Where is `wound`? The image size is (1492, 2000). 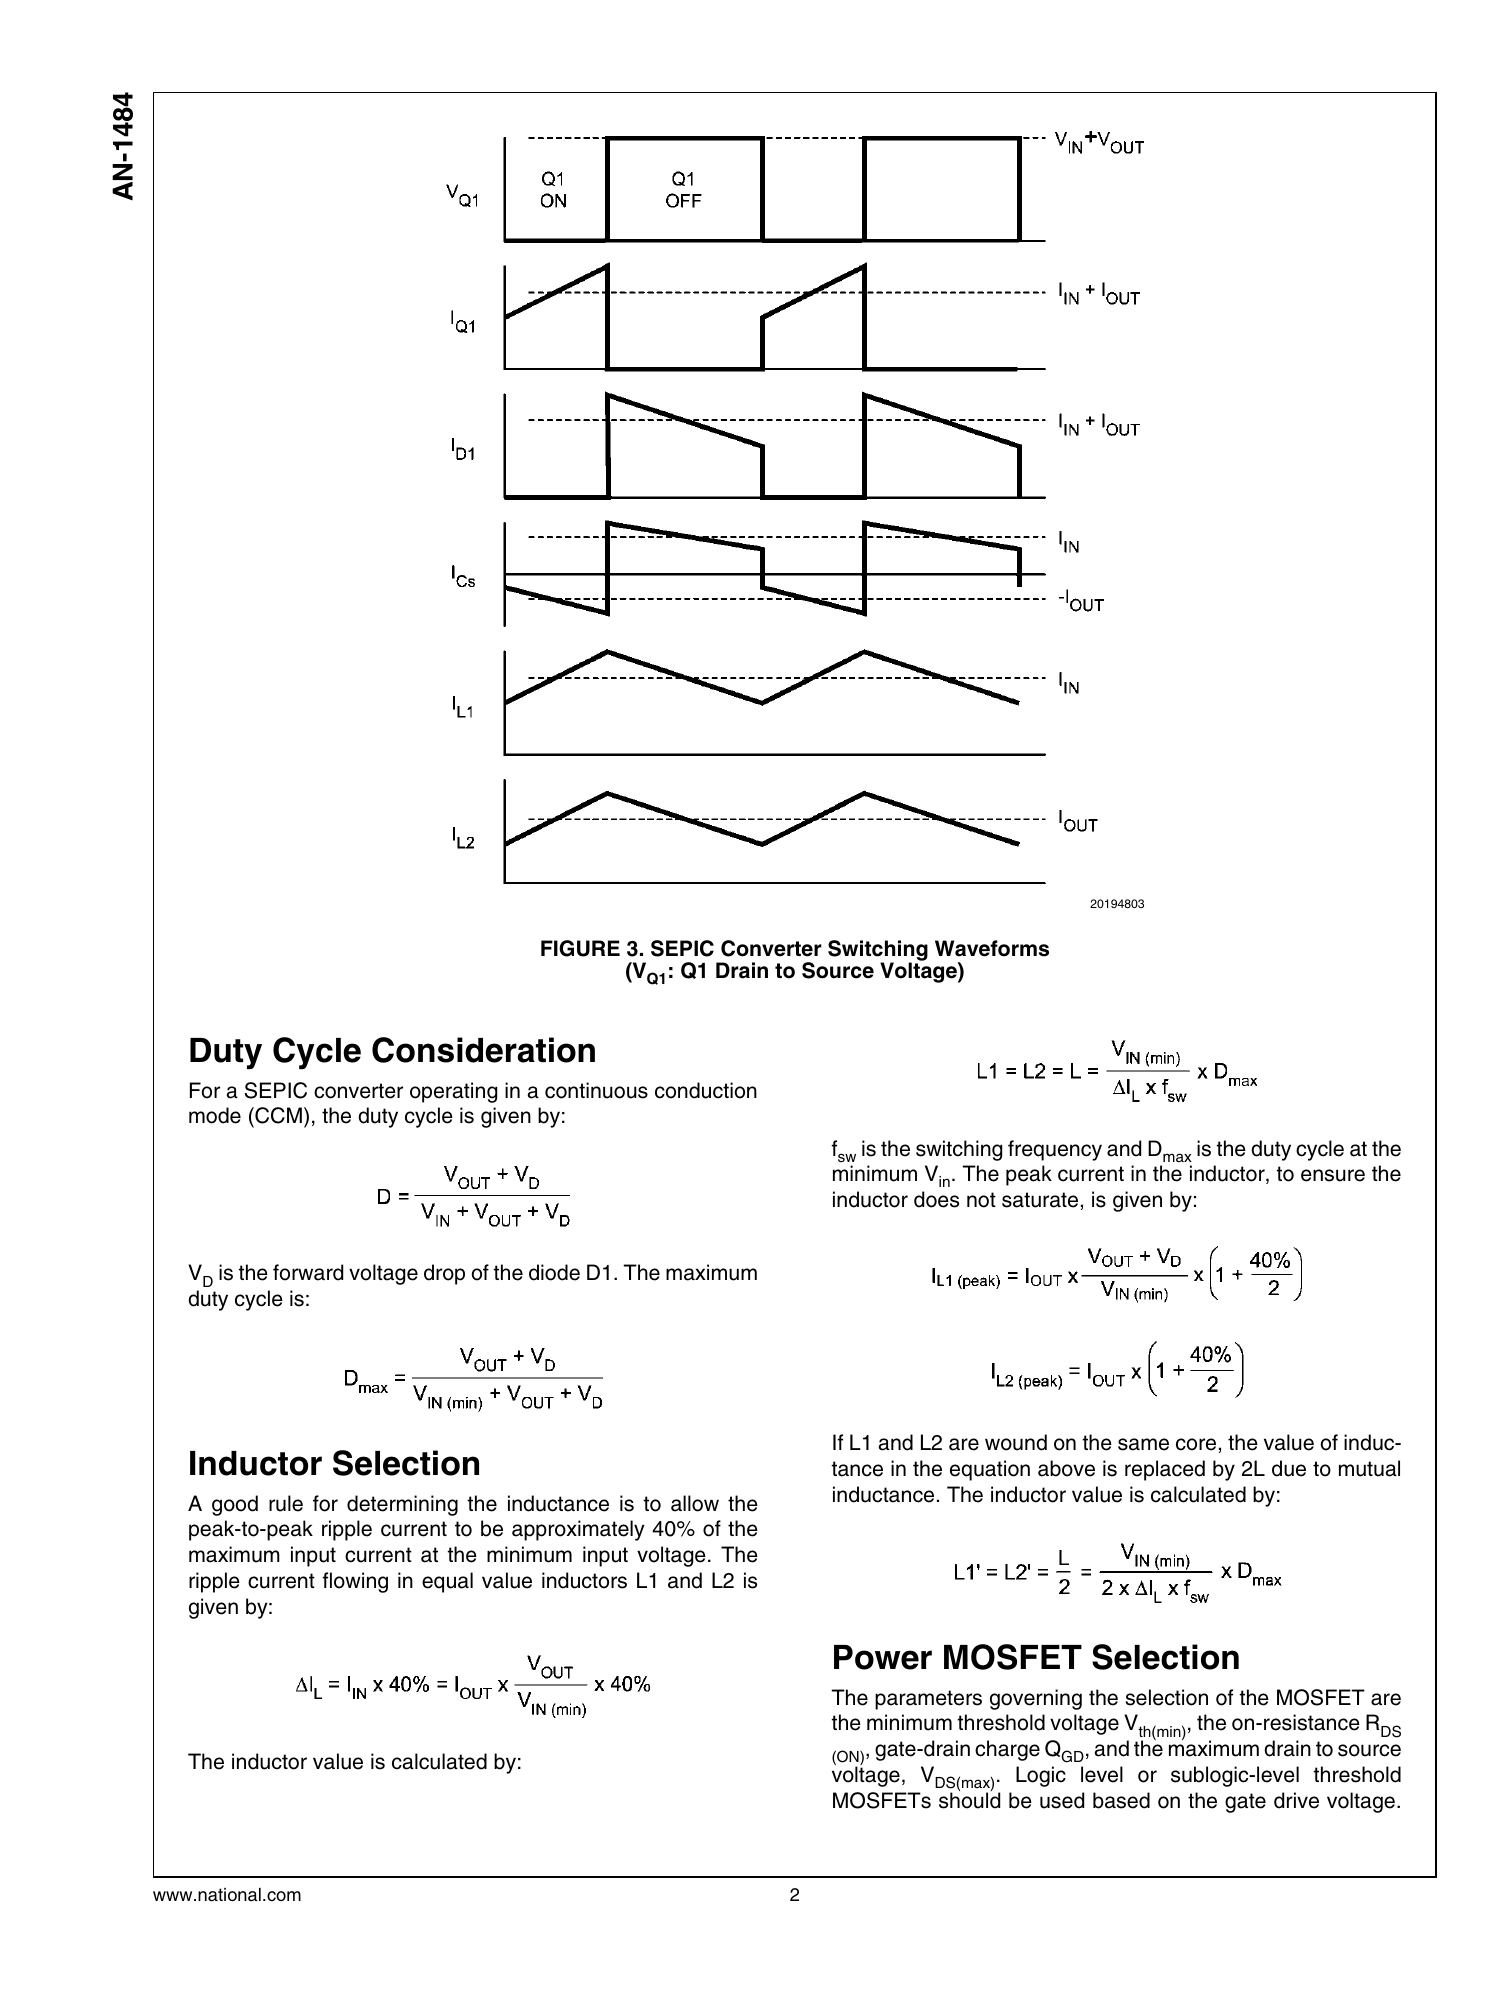
wound is located at coordinates (1016, 1442).
